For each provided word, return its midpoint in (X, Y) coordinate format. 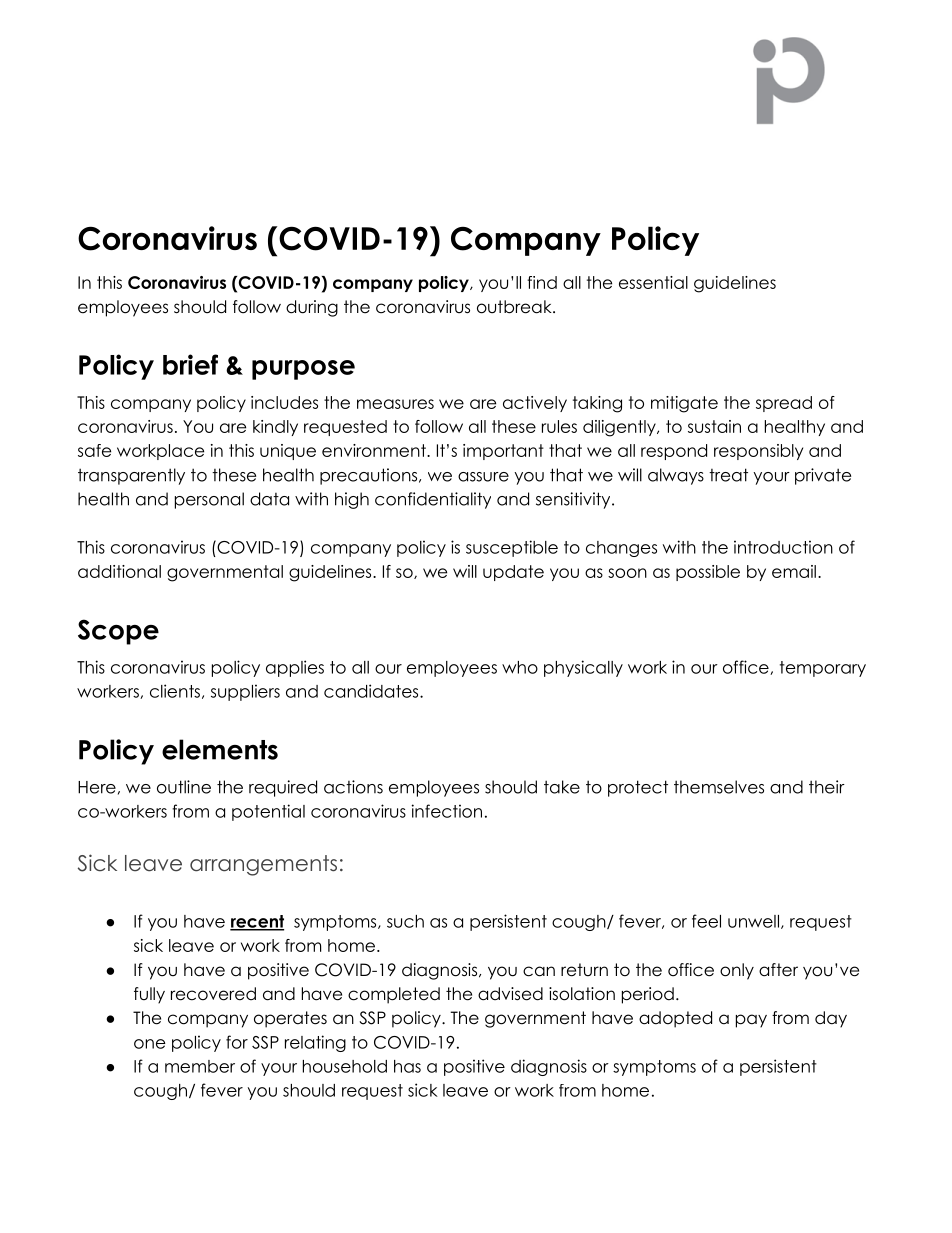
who (520, 667)
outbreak (515, 307)
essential (653, 282)
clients (175, 691)
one (150, 1044)
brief (190, 364)
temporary (823, 669)
